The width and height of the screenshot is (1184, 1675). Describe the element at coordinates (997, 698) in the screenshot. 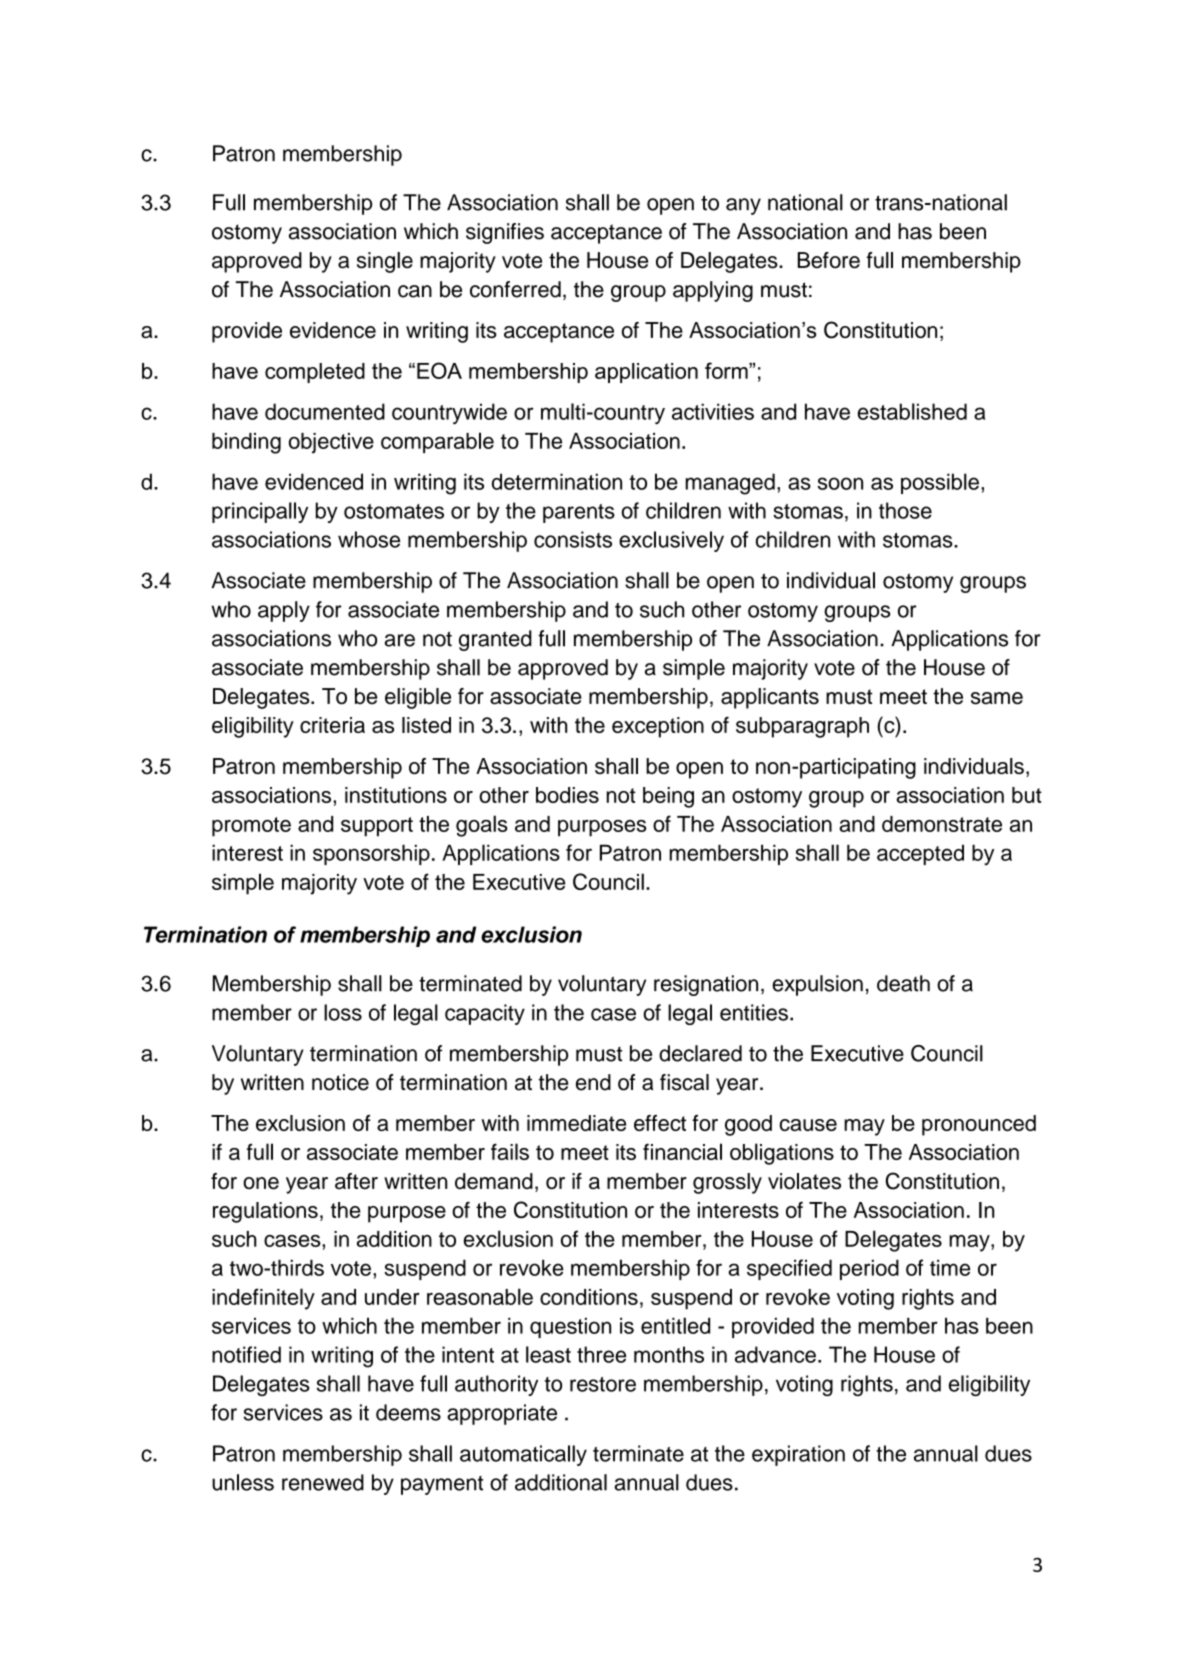

I see `same` at that location.
